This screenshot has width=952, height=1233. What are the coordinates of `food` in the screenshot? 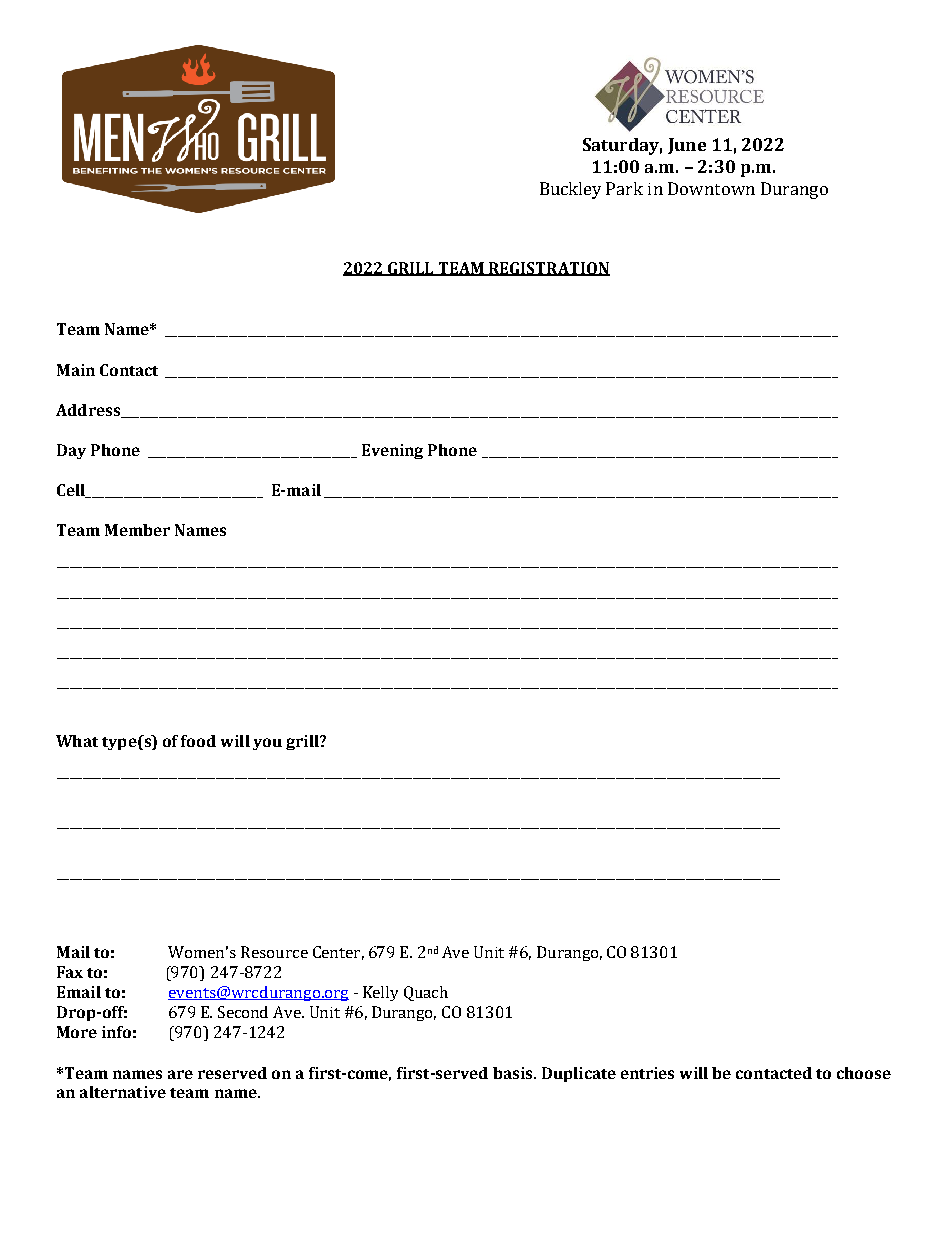 It's located at (198, 741).
